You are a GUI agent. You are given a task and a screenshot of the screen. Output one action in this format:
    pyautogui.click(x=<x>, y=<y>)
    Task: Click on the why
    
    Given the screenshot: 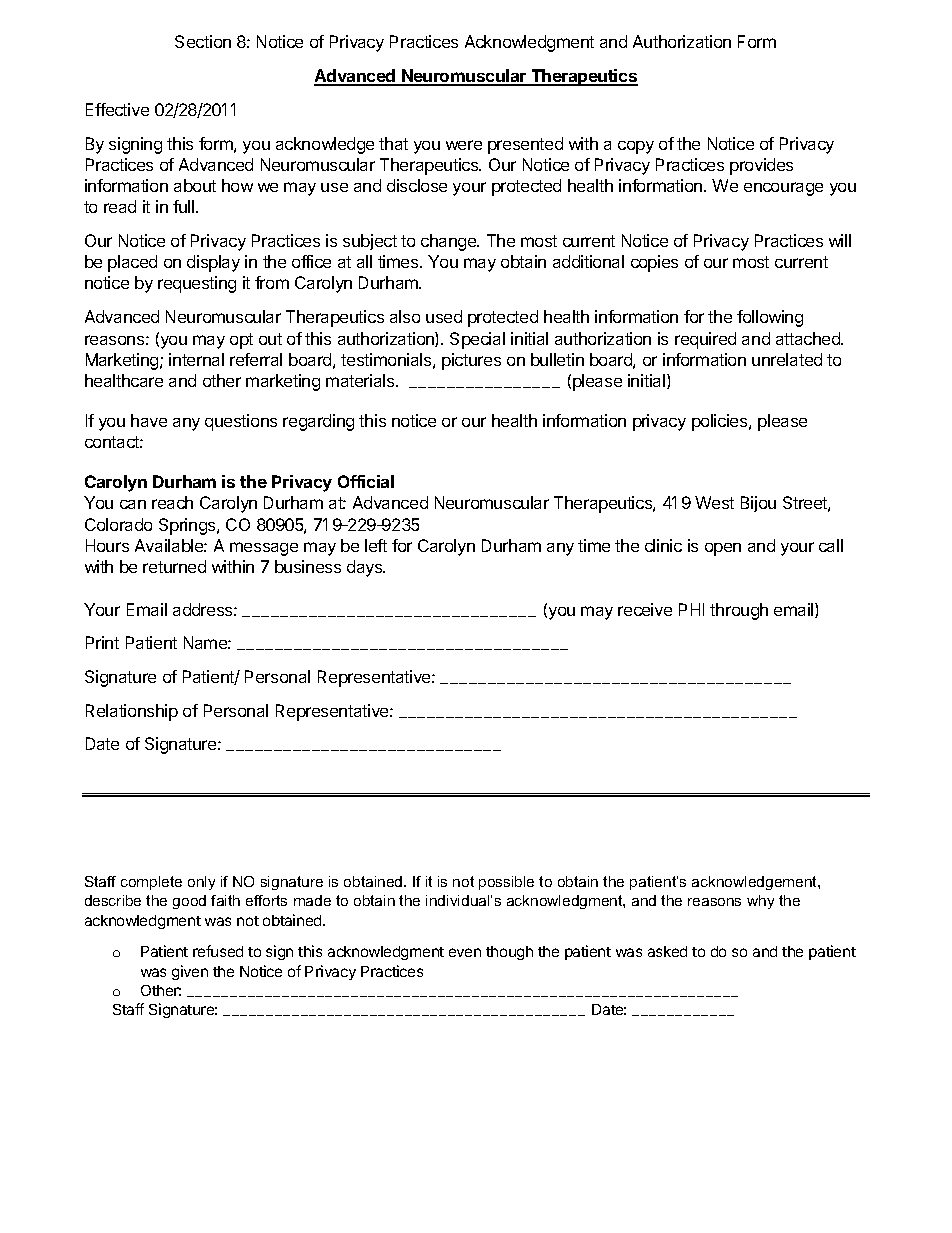 What is the action you would take?
    pyautogui.click(x=760, y=902)
